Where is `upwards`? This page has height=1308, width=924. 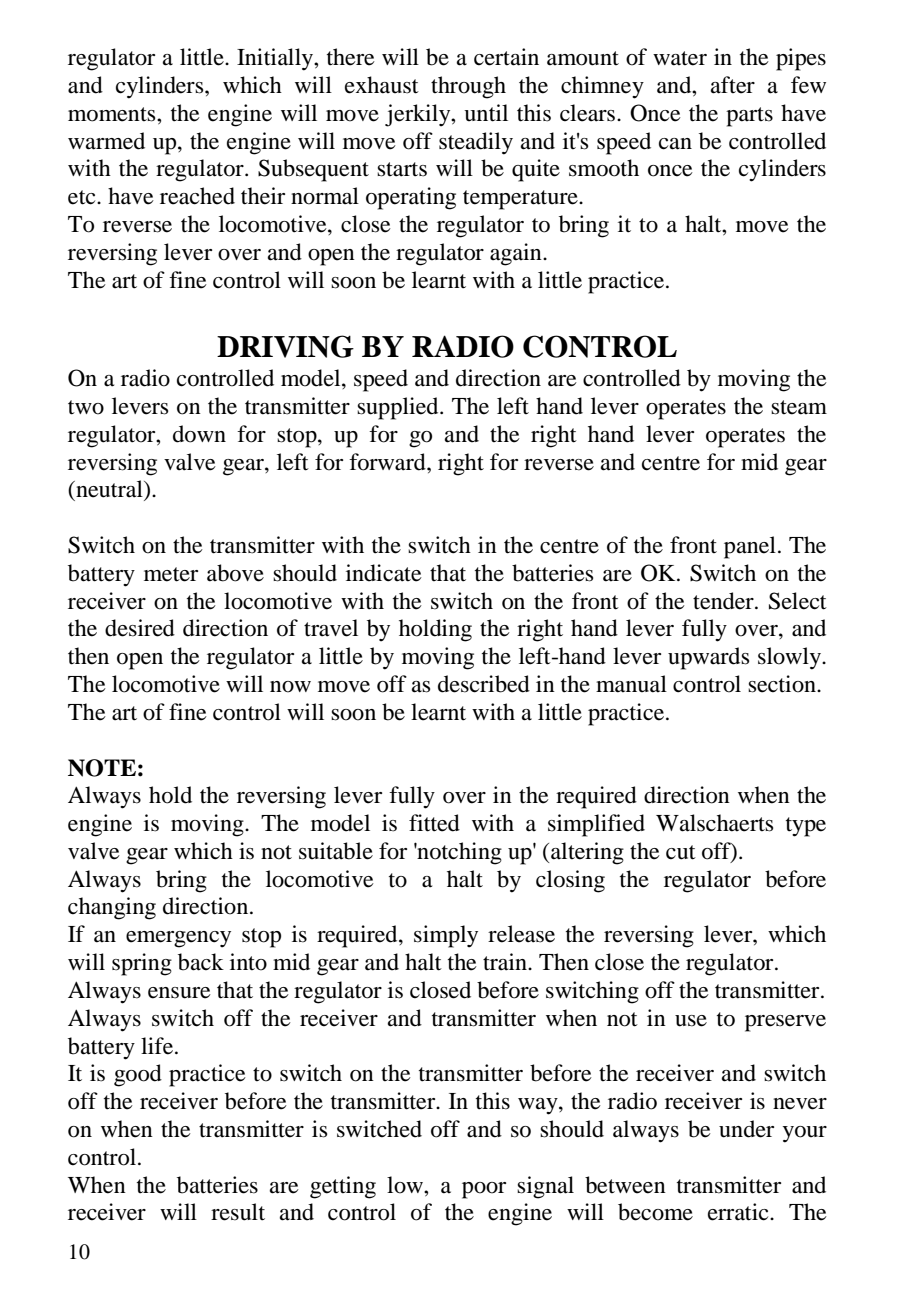
upwards is located at coordinates (708, 658).
